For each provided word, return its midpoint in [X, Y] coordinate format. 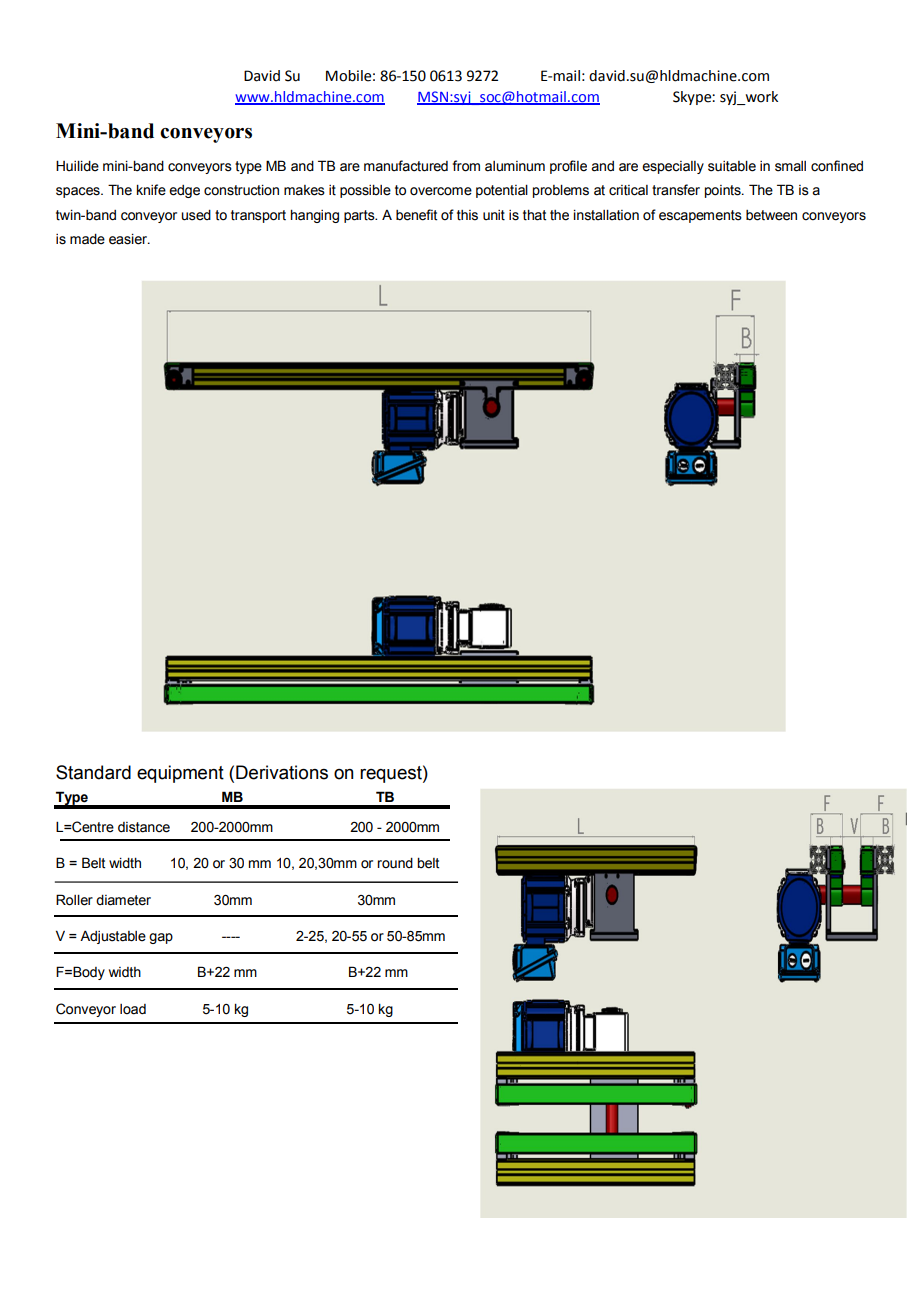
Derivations [282, 772]
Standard [93, 772]
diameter [123, 900]
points [724, 191]
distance [144, 827]
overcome [441, 191]
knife [151, 190]
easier [129, 239]
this [467, 215]
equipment [180, 774]
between [771, 215]
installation [606, 215]
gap [161, 938]
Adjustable [113, 937]
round [395, 863]
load [133, 1009]
